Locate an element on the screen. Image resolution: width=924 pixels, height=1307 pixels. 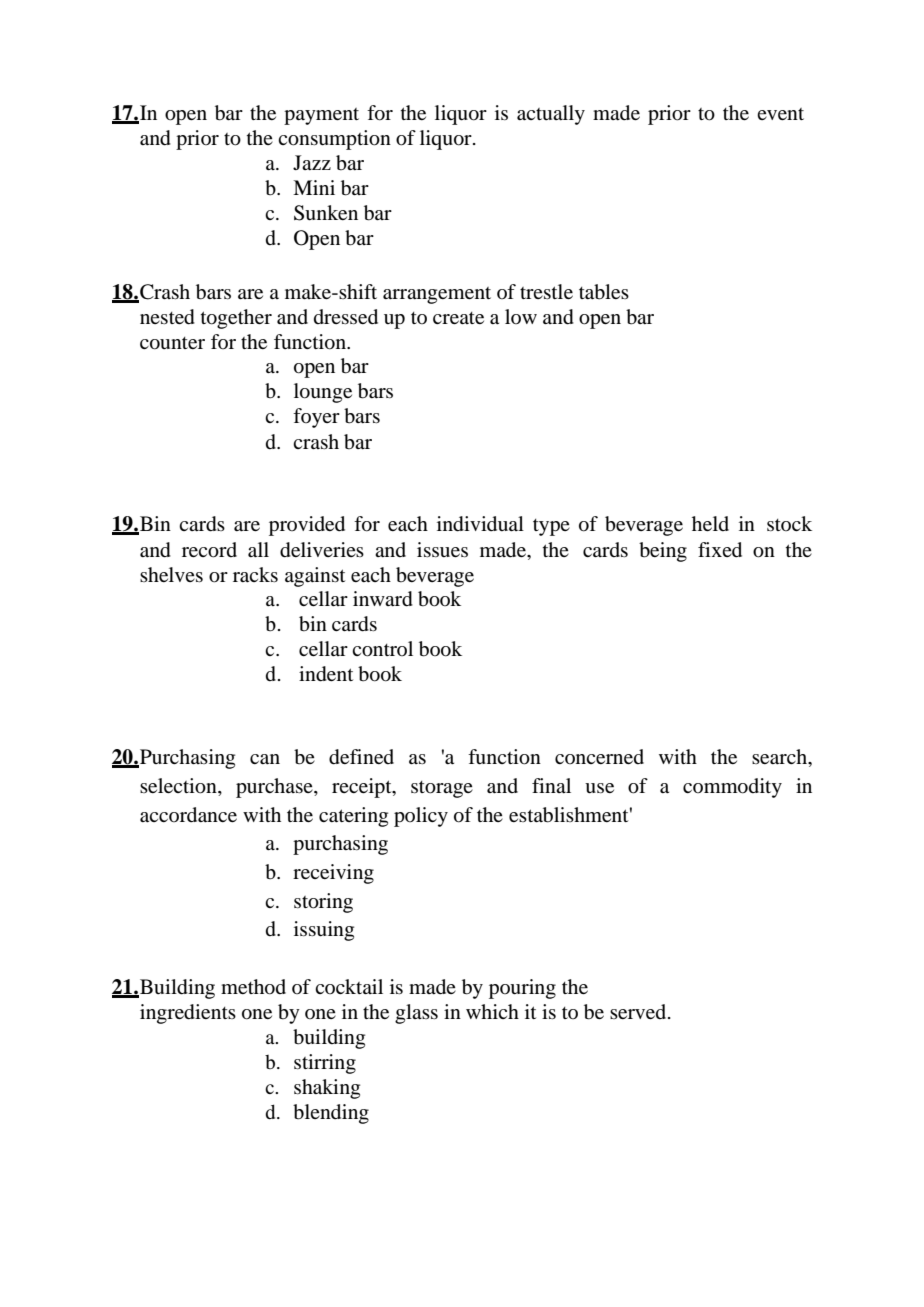
search is located at coordinates (780, 757).
